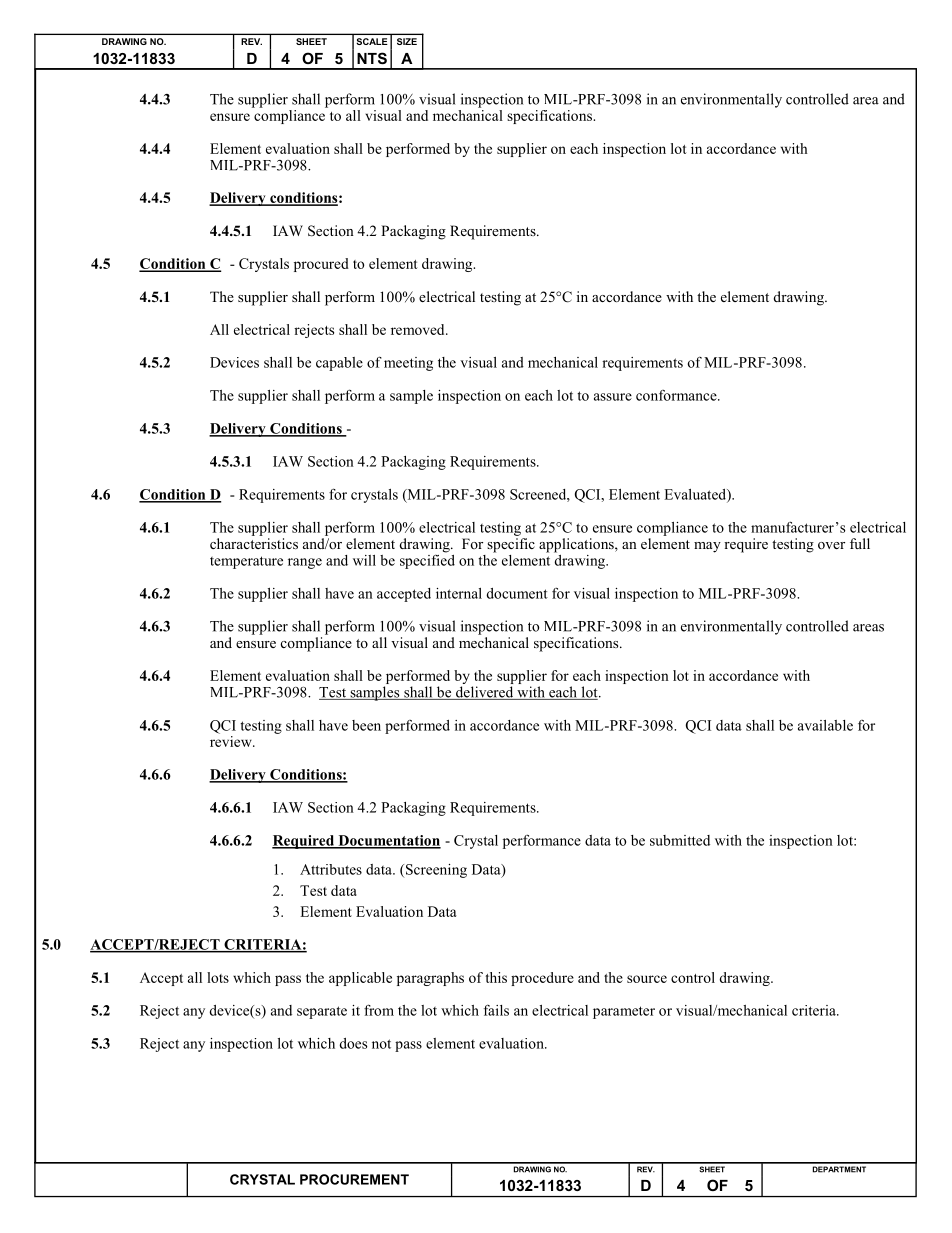 This image has width=952, height=1233. Describe the element at coordinates (407, 41) in the image. I see `SIZE` at that location.
